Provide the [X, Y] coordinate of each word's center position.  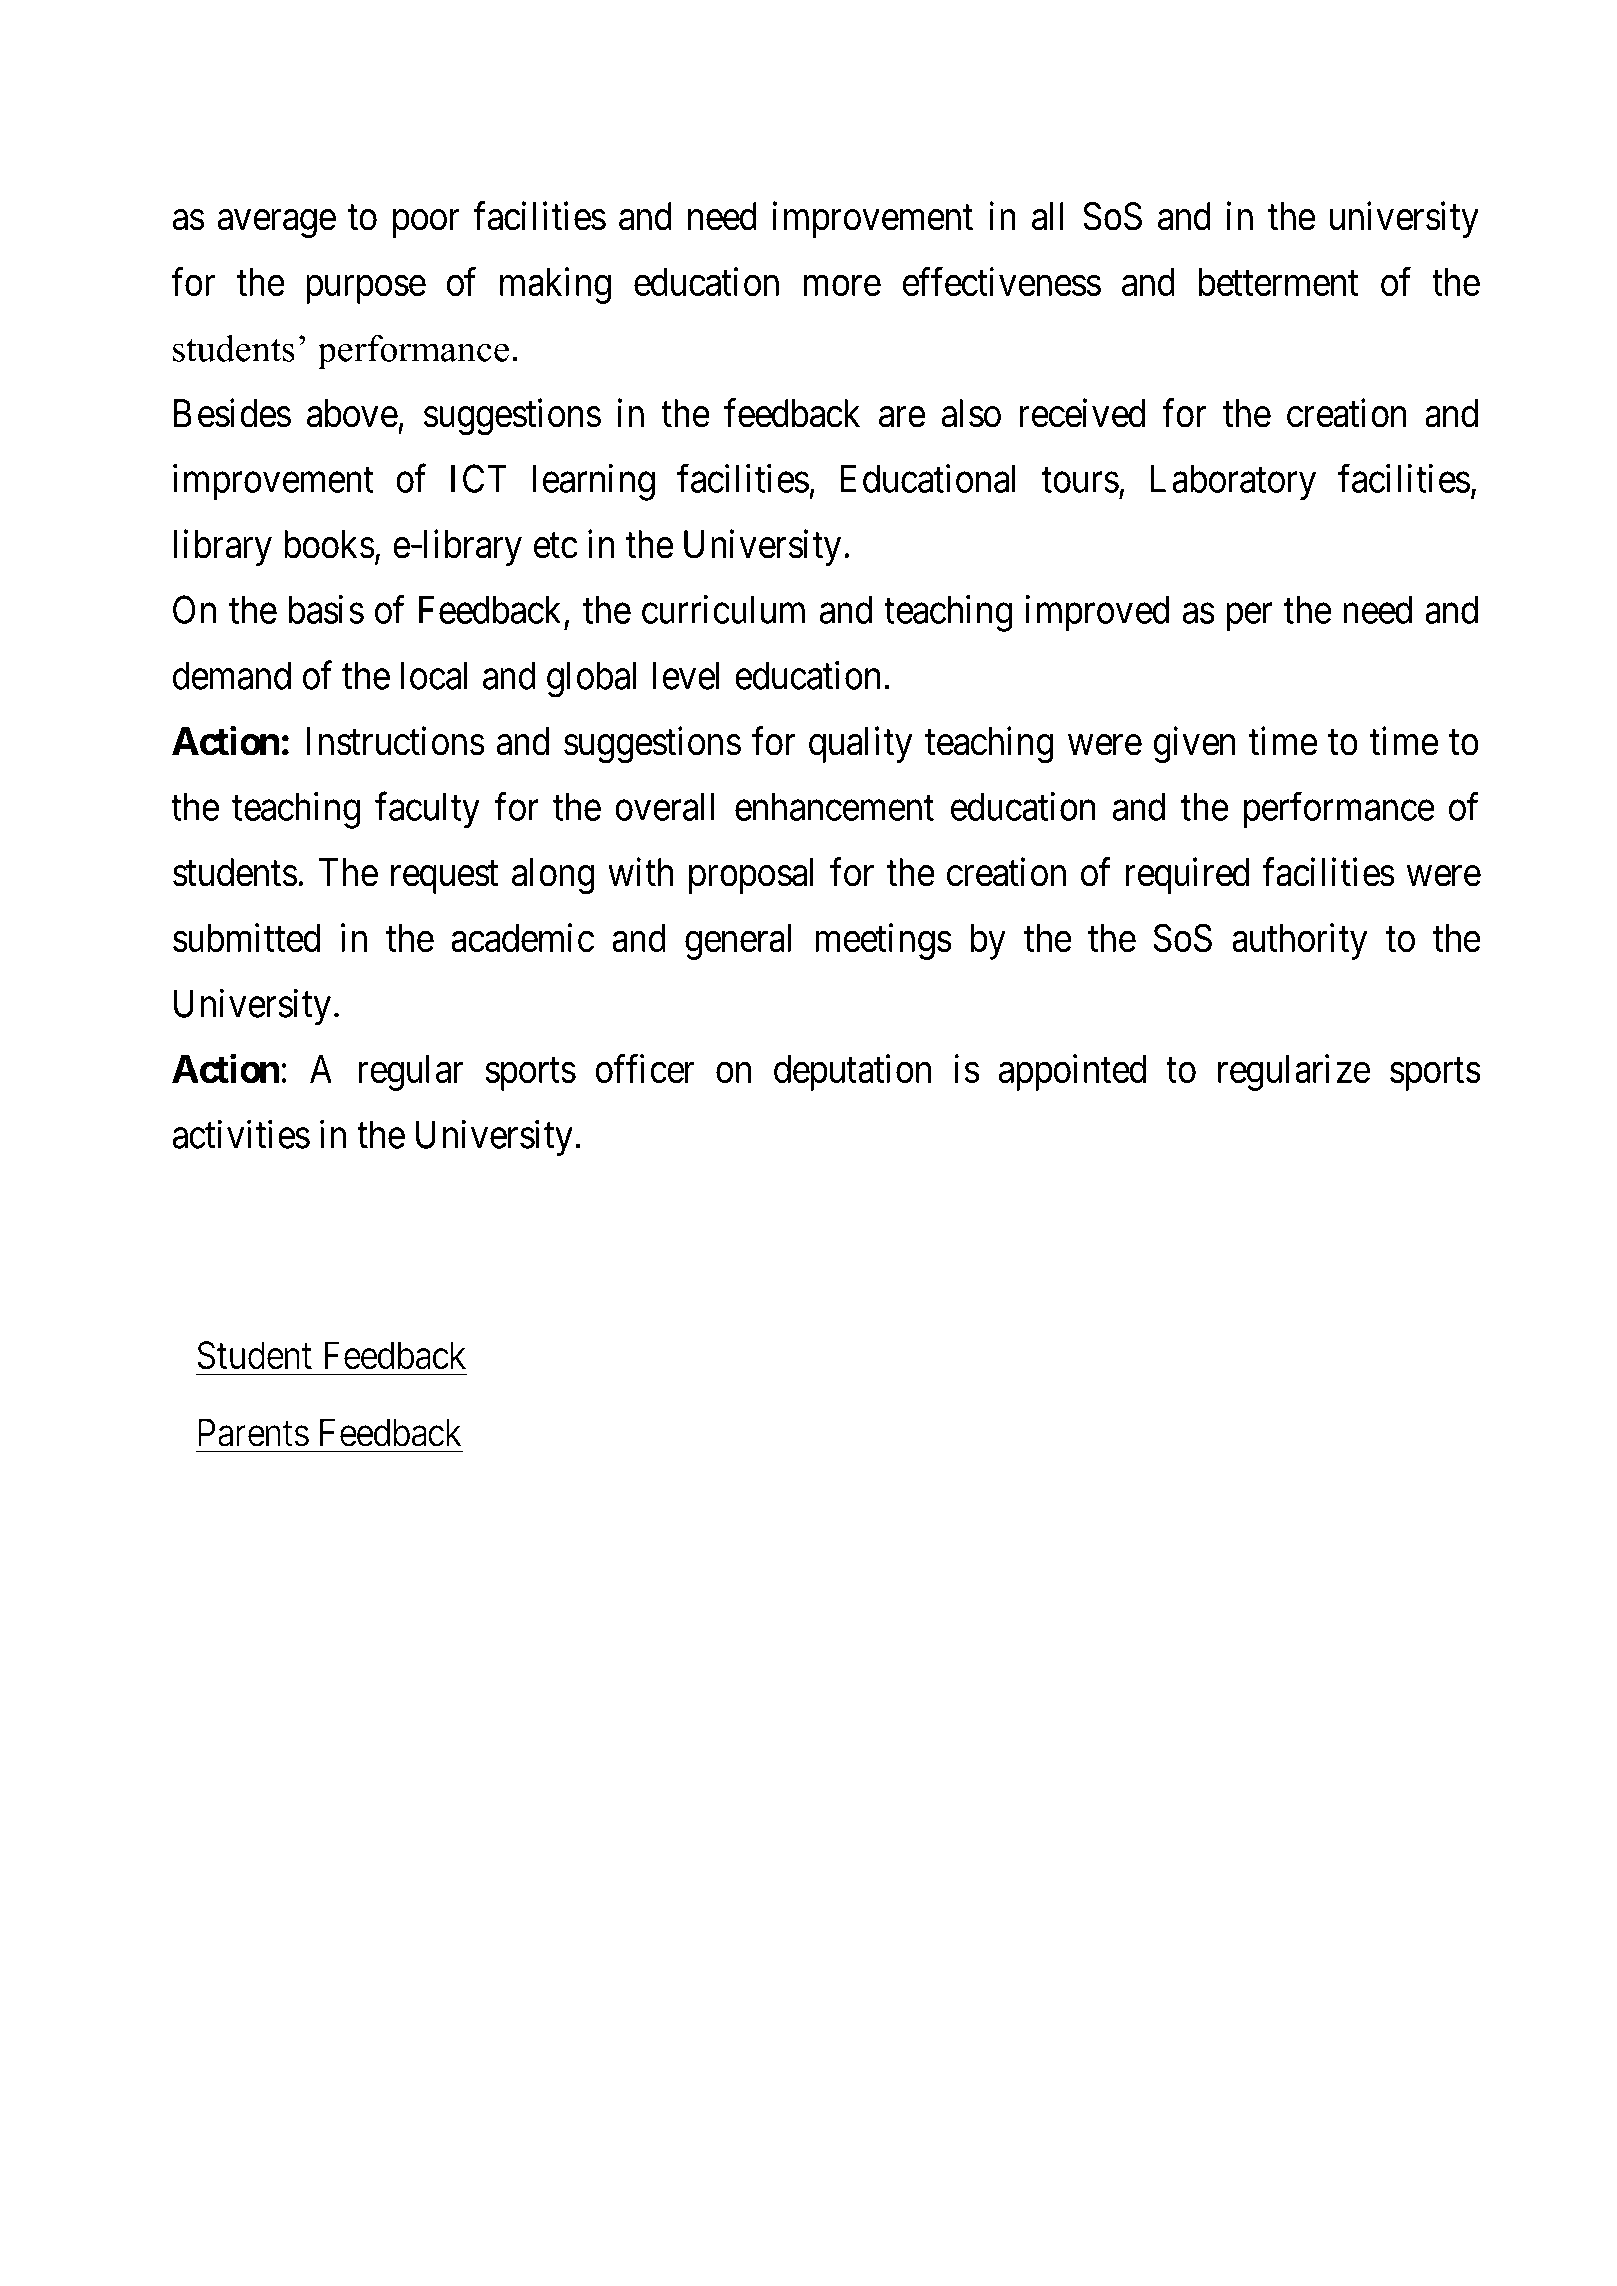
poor [426, 224]
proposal [751, 876]
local [434, 675]
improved [1097, 613]
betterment [1279, 282]
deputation [852, 1072]
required [1187, 875]
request [444, 877]
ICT [479, 478]
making [555, 285]
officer [645, 1068]
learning [594, 482]
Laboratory [1233, 482]
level [686, 675]
